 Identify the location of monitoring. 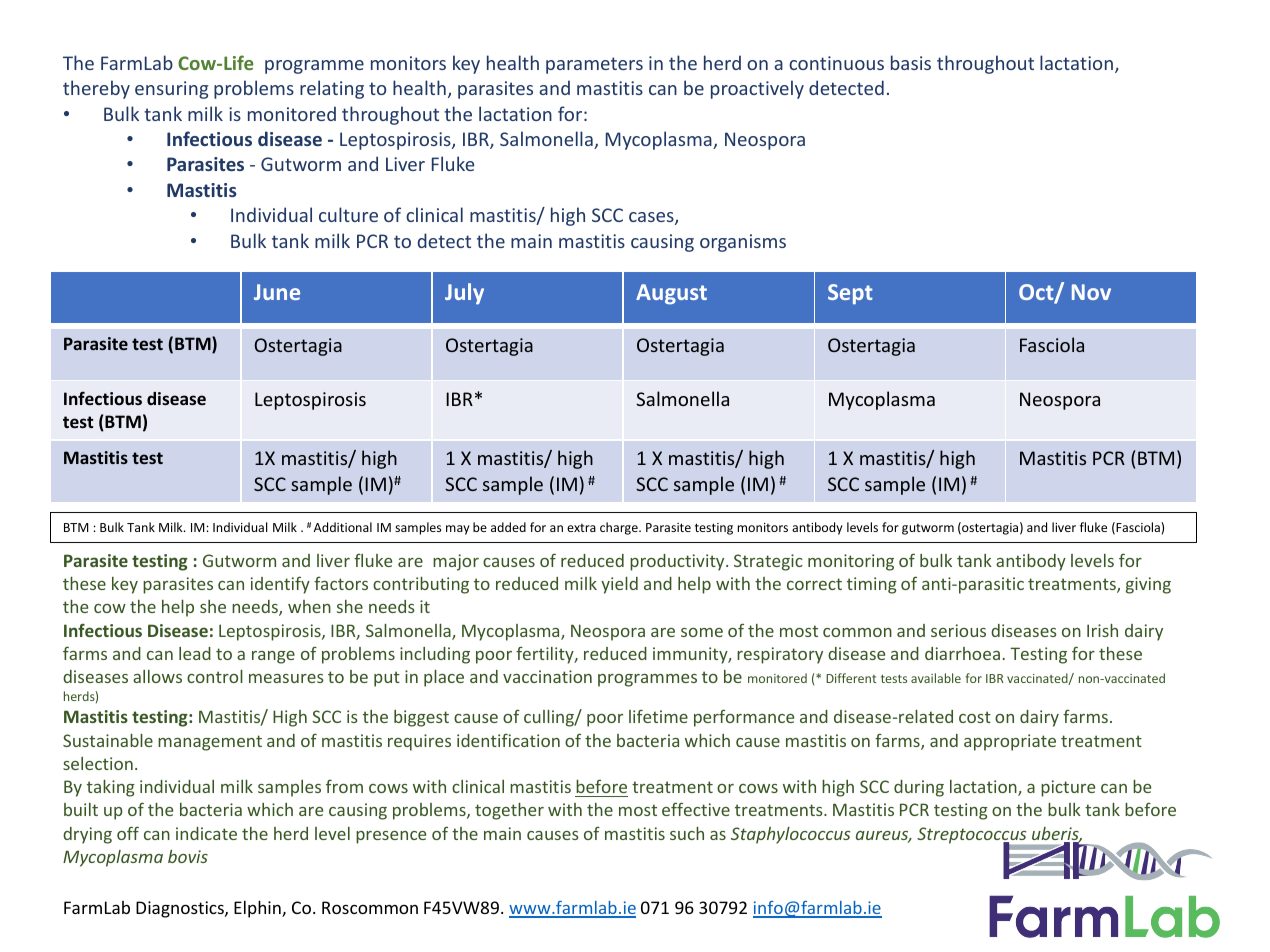
(851, 562).
